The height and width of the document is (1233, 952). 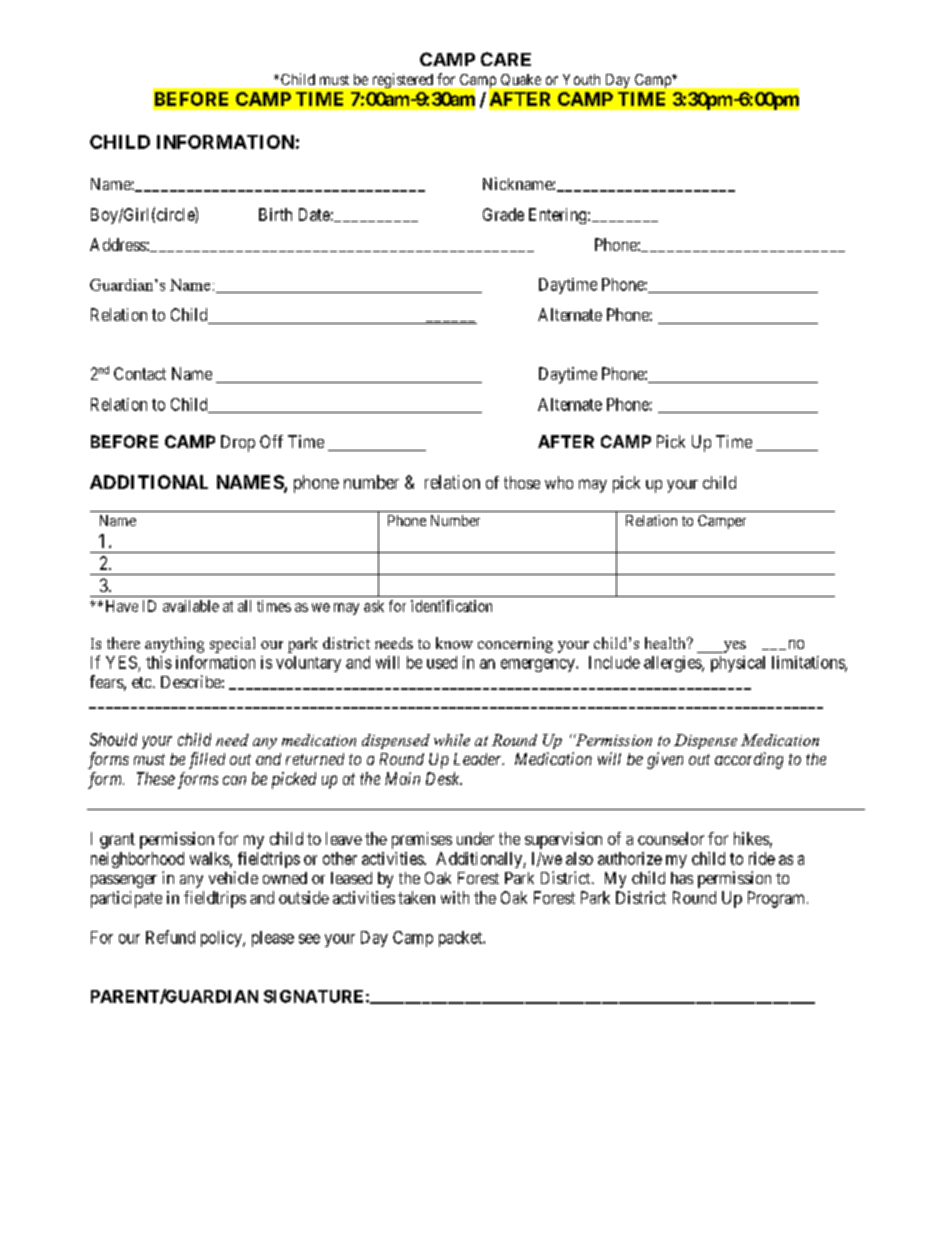 I want to click on know, so click(x=454, y=643).
